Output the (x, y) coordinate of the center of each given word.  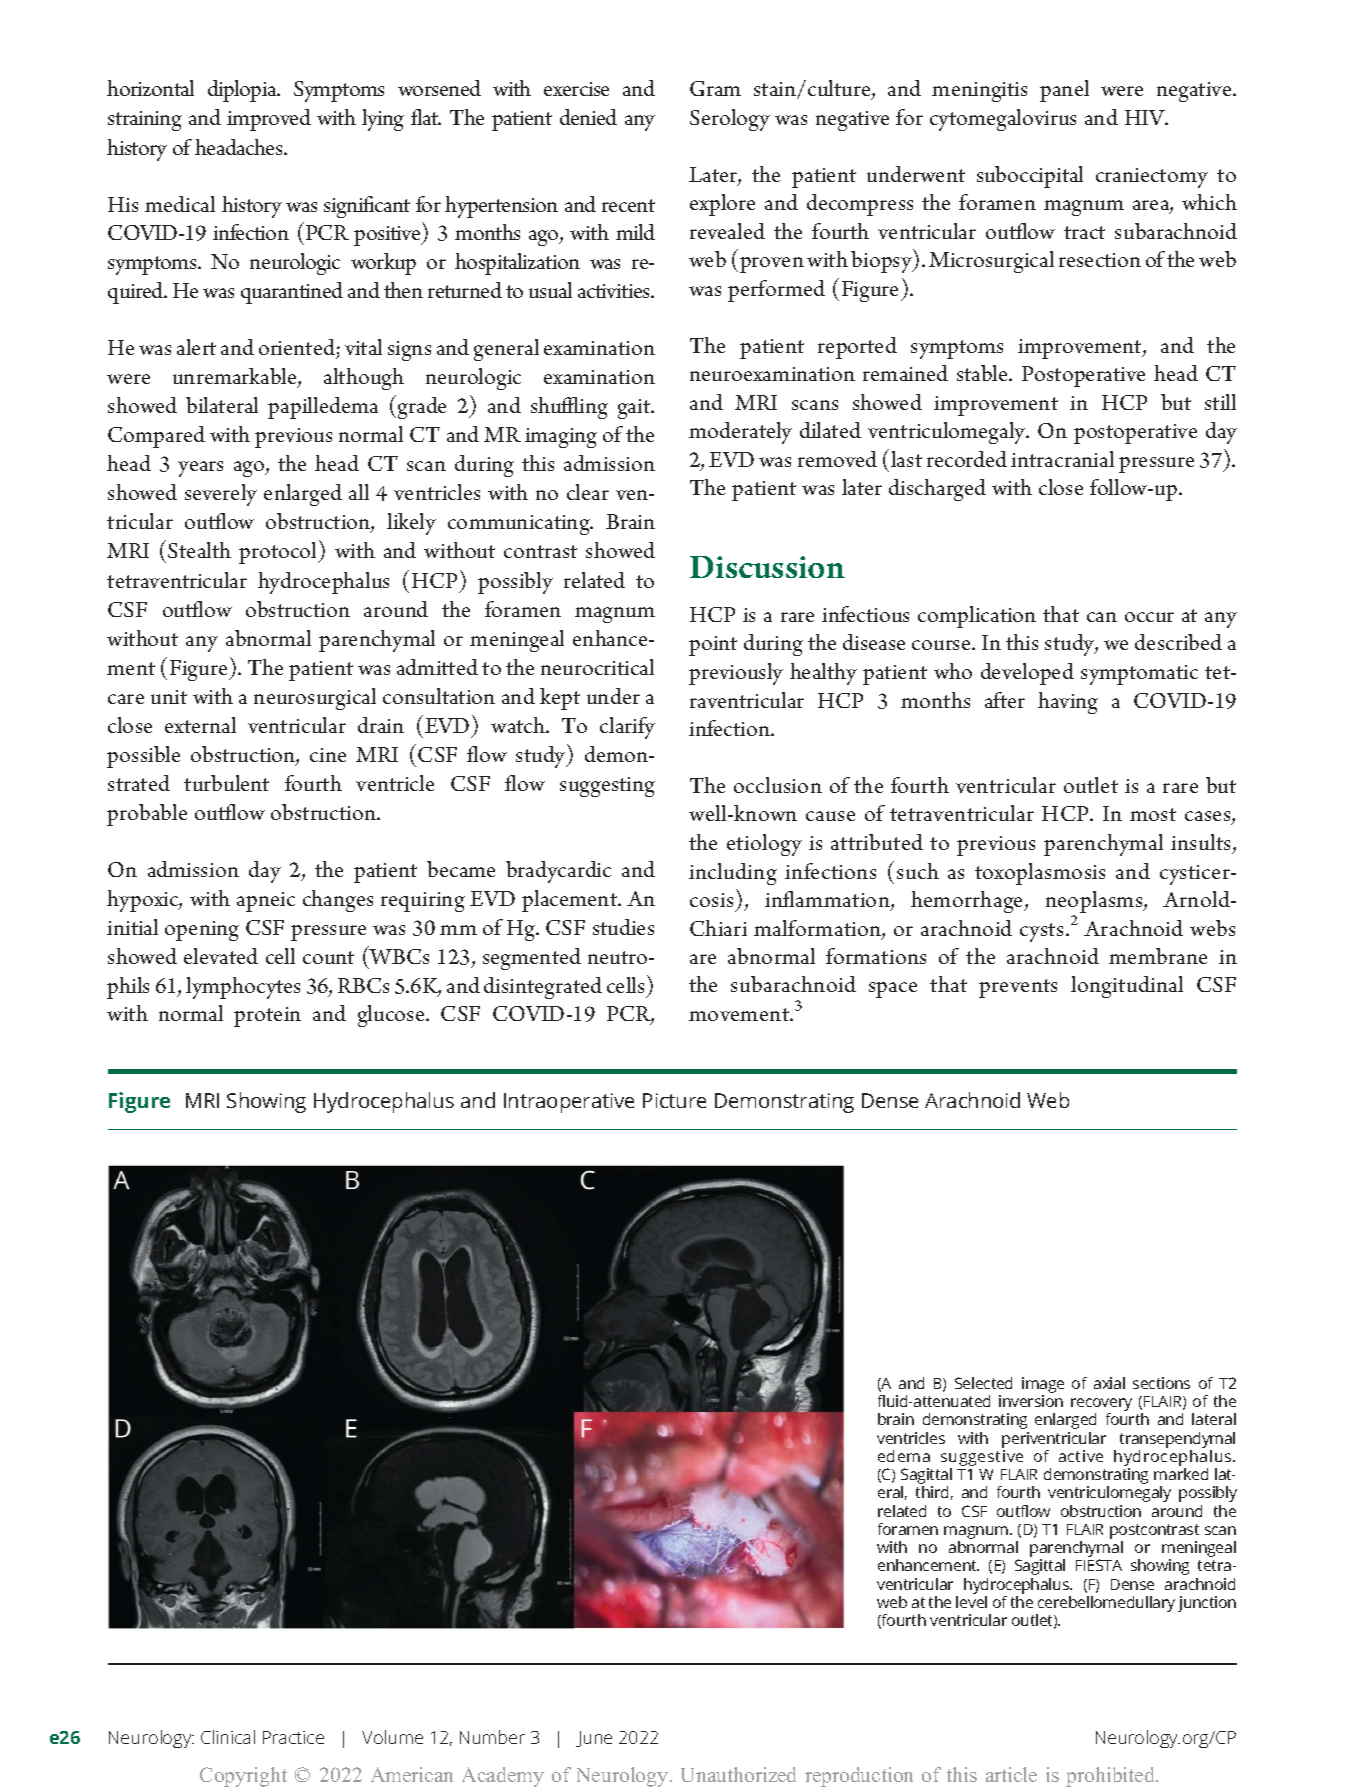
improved (269, 120)
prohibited (1111, 1777)
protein (267, 1017)
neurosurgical (315, 699)
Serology (730, 120)
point (713, 646)
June (594, 1739)
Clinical (228, 1737)
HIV (1146, 117)
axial (1109, 1383)
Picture (674, 1100)
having (1068, 703)
